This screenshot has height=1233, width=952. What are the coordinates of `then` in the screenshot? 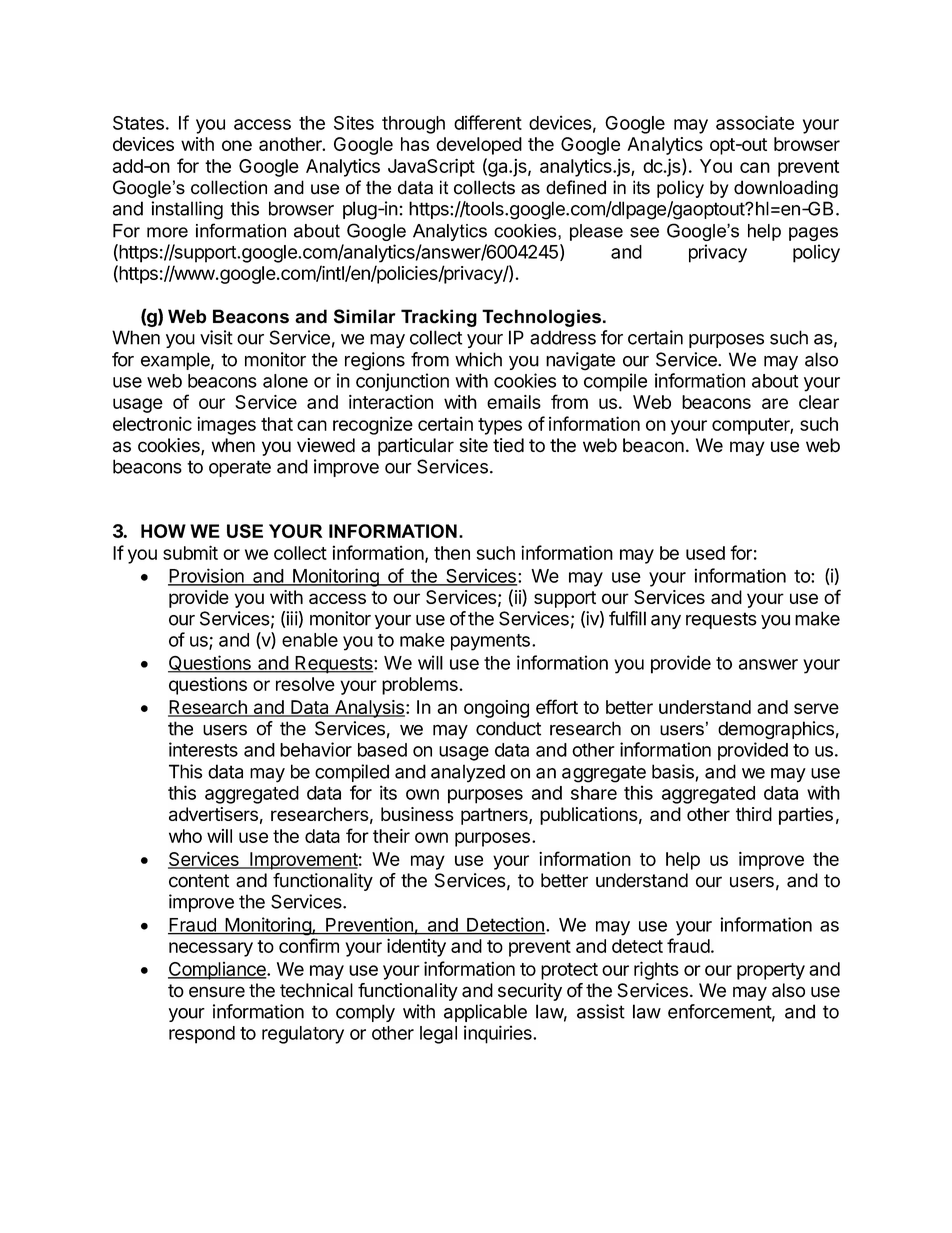 It's located at (452, 553).
